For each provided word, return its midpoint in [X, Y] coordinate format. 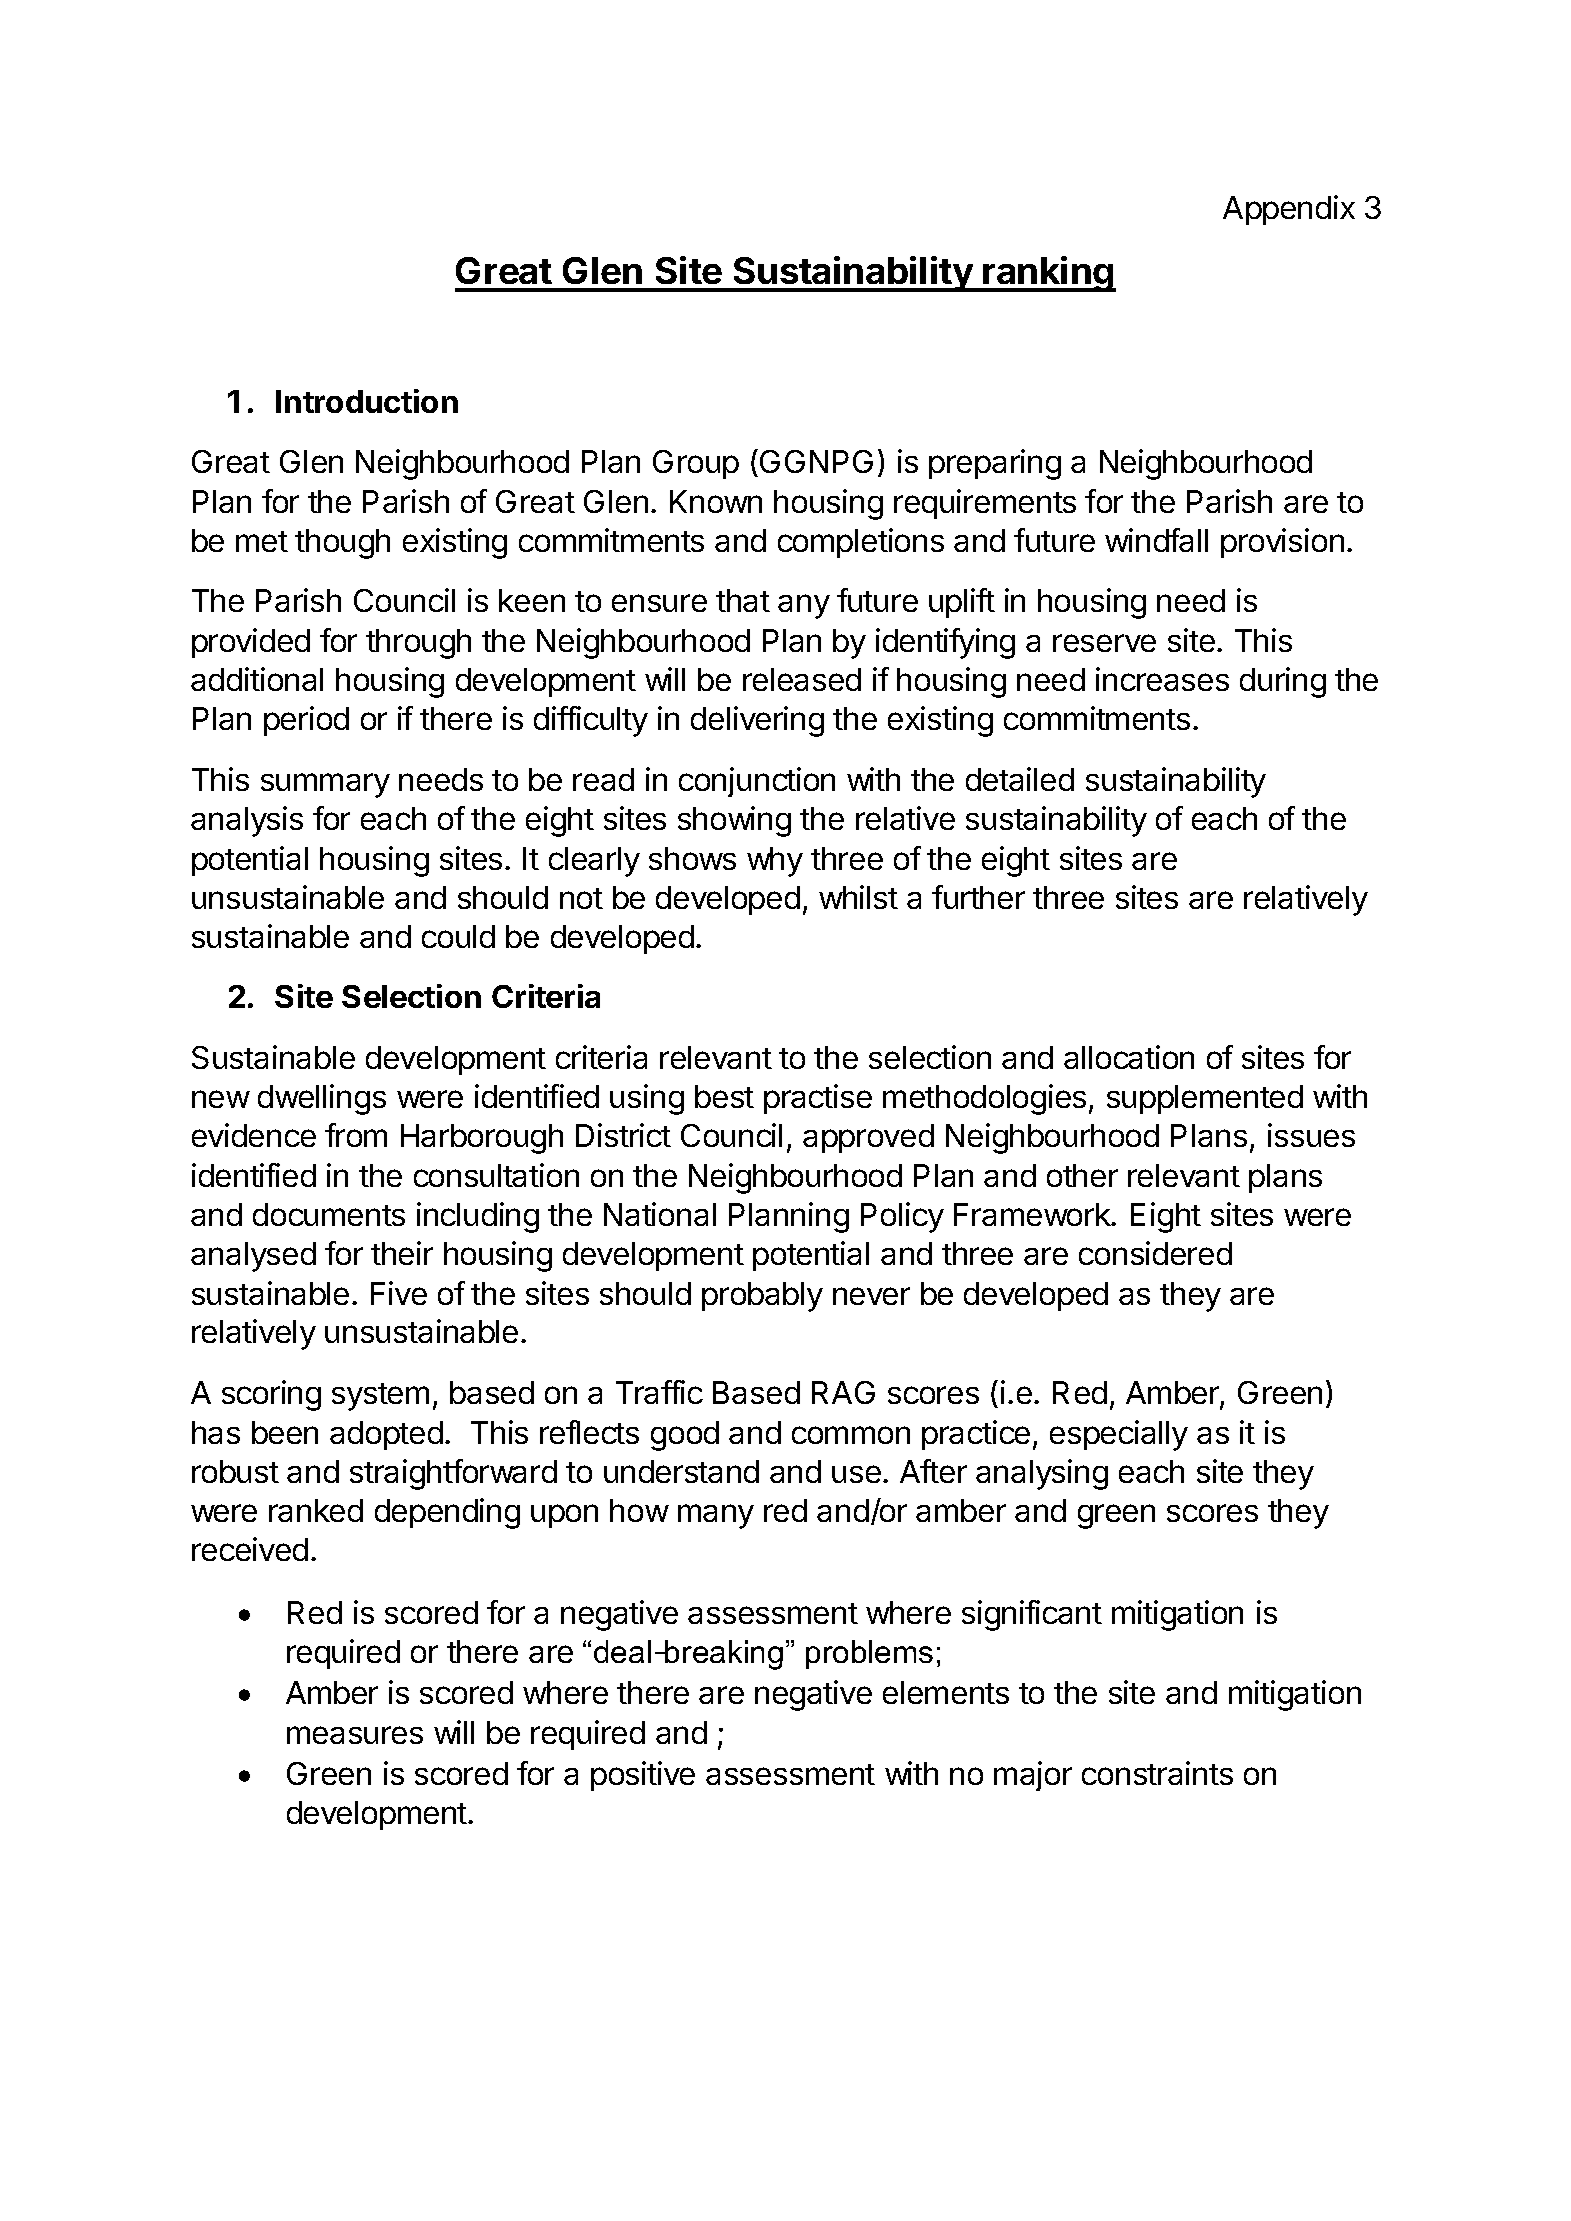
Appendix [1289, 210]
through [418, 644]
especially [1119, 1435]
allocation [1129, 1057]
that [743, 600]
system [380, 1397]
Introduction [367, 401]
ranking [1049, 274]
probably [762, 1297]
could [458, 936]
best [724, 1096]
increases [1162, 679]
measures [355, 1735]
